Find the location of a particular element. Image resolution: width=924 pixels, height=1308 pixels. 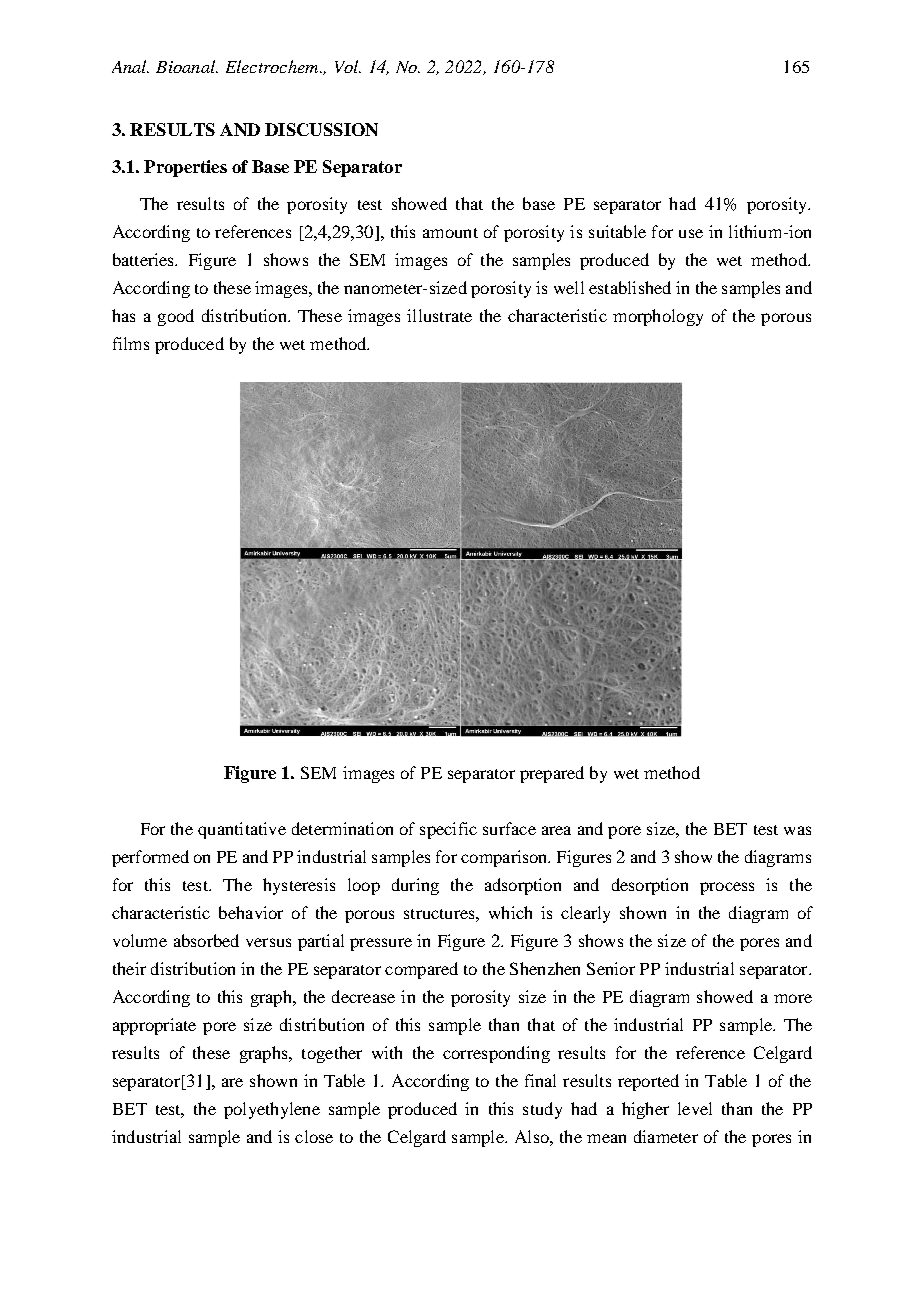

morphology is located at coordinates (658, 317).
